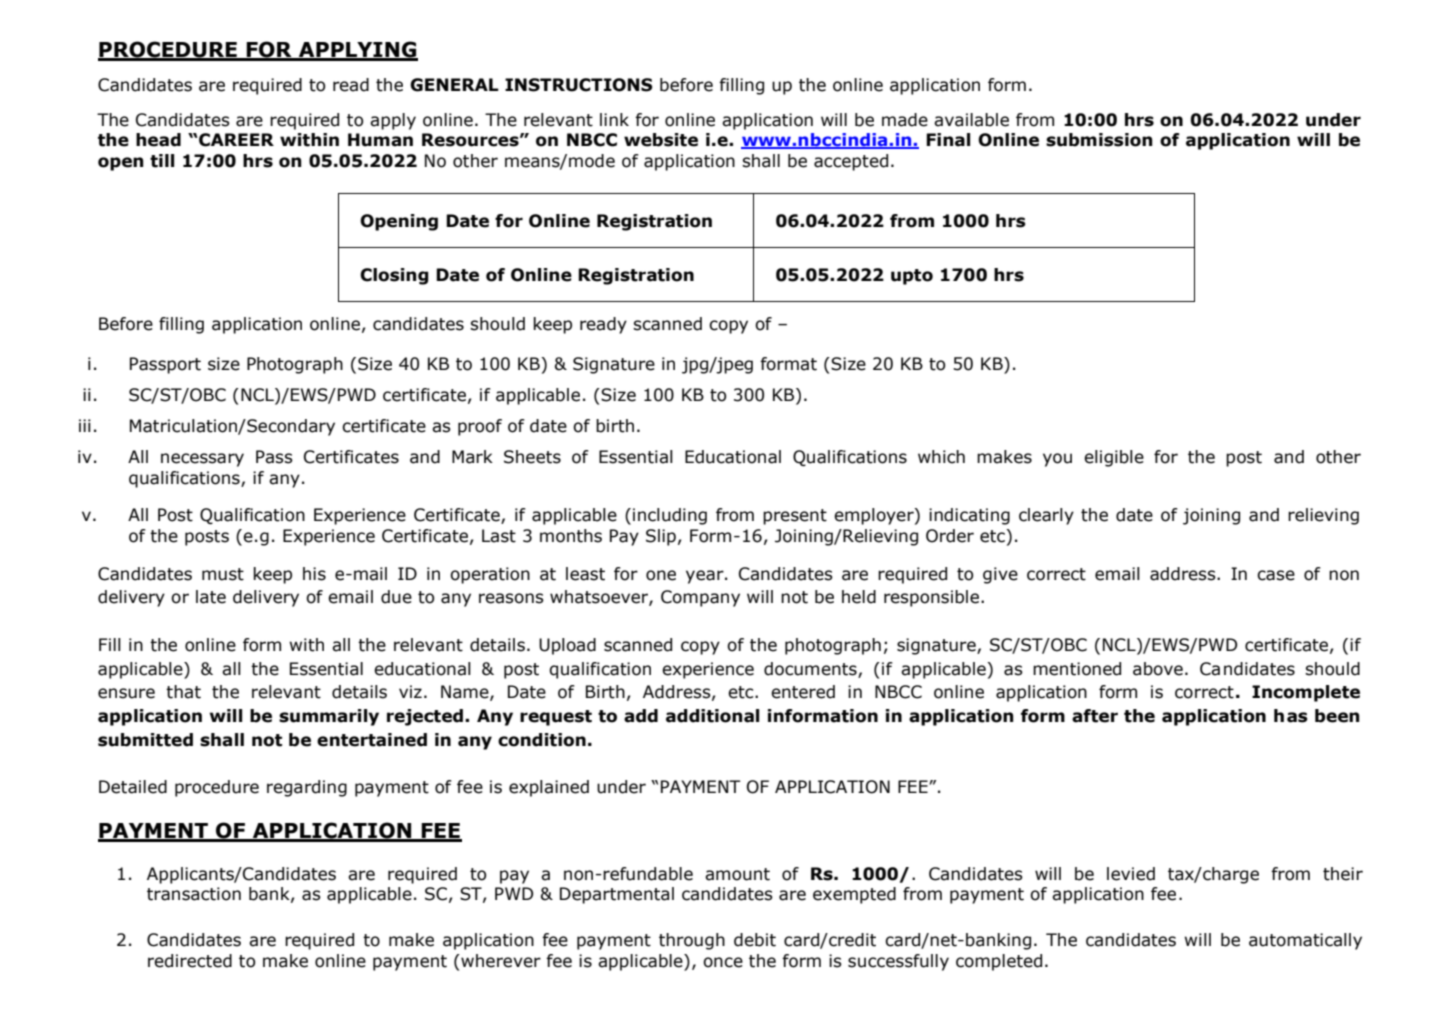 The height and width of the screenshot is (1012, 1431). What do you see at coordinates (1158, 669) in the screenshot?
I see `above` at bounding box center [1158, 669].
